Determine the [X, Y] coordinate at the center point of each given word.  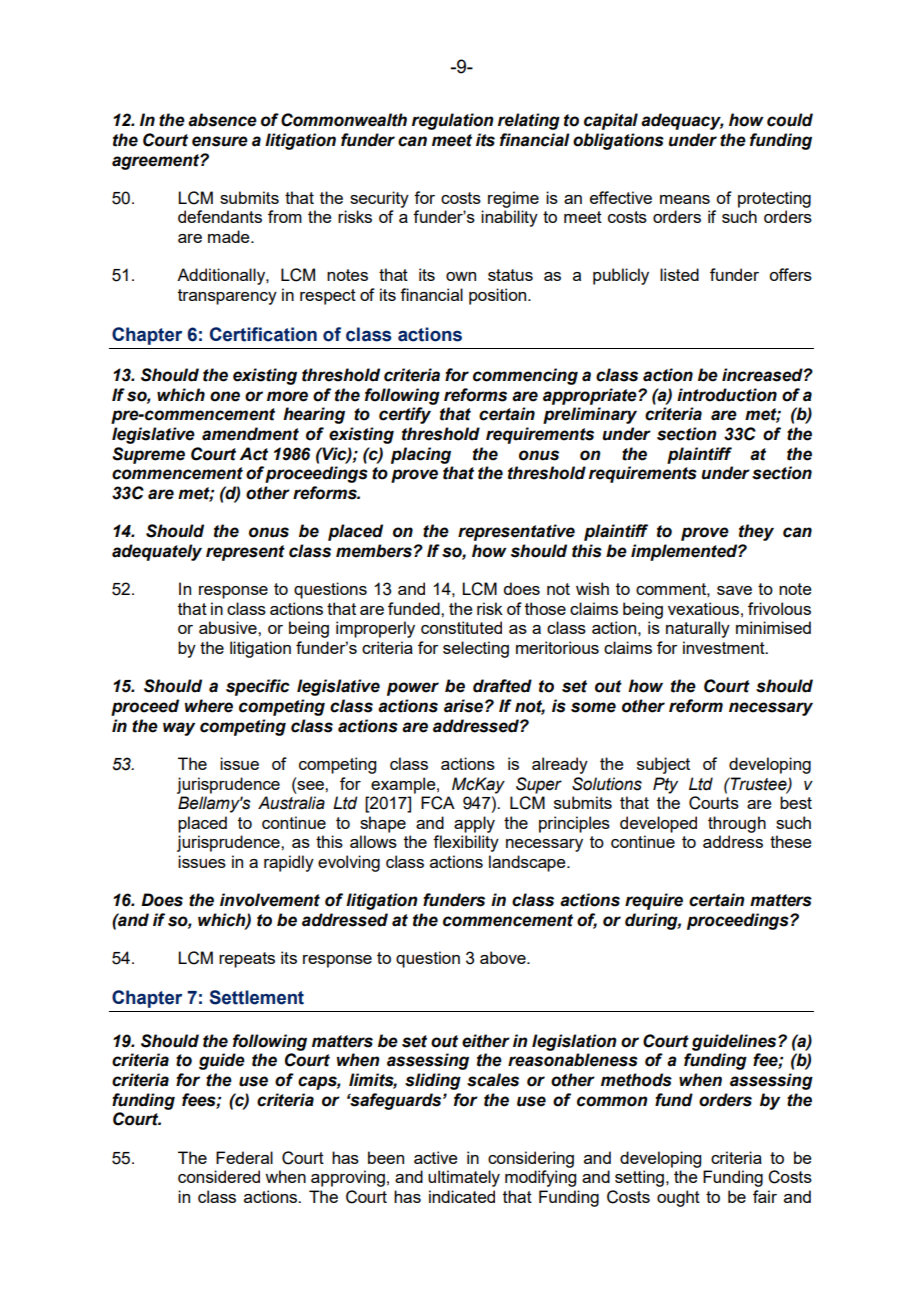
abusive [229, 627]
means [685, 199]
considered [219, 1176]
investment [725, 647]
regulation [453, 121]
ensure [220, 141]
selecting [476, 649]
